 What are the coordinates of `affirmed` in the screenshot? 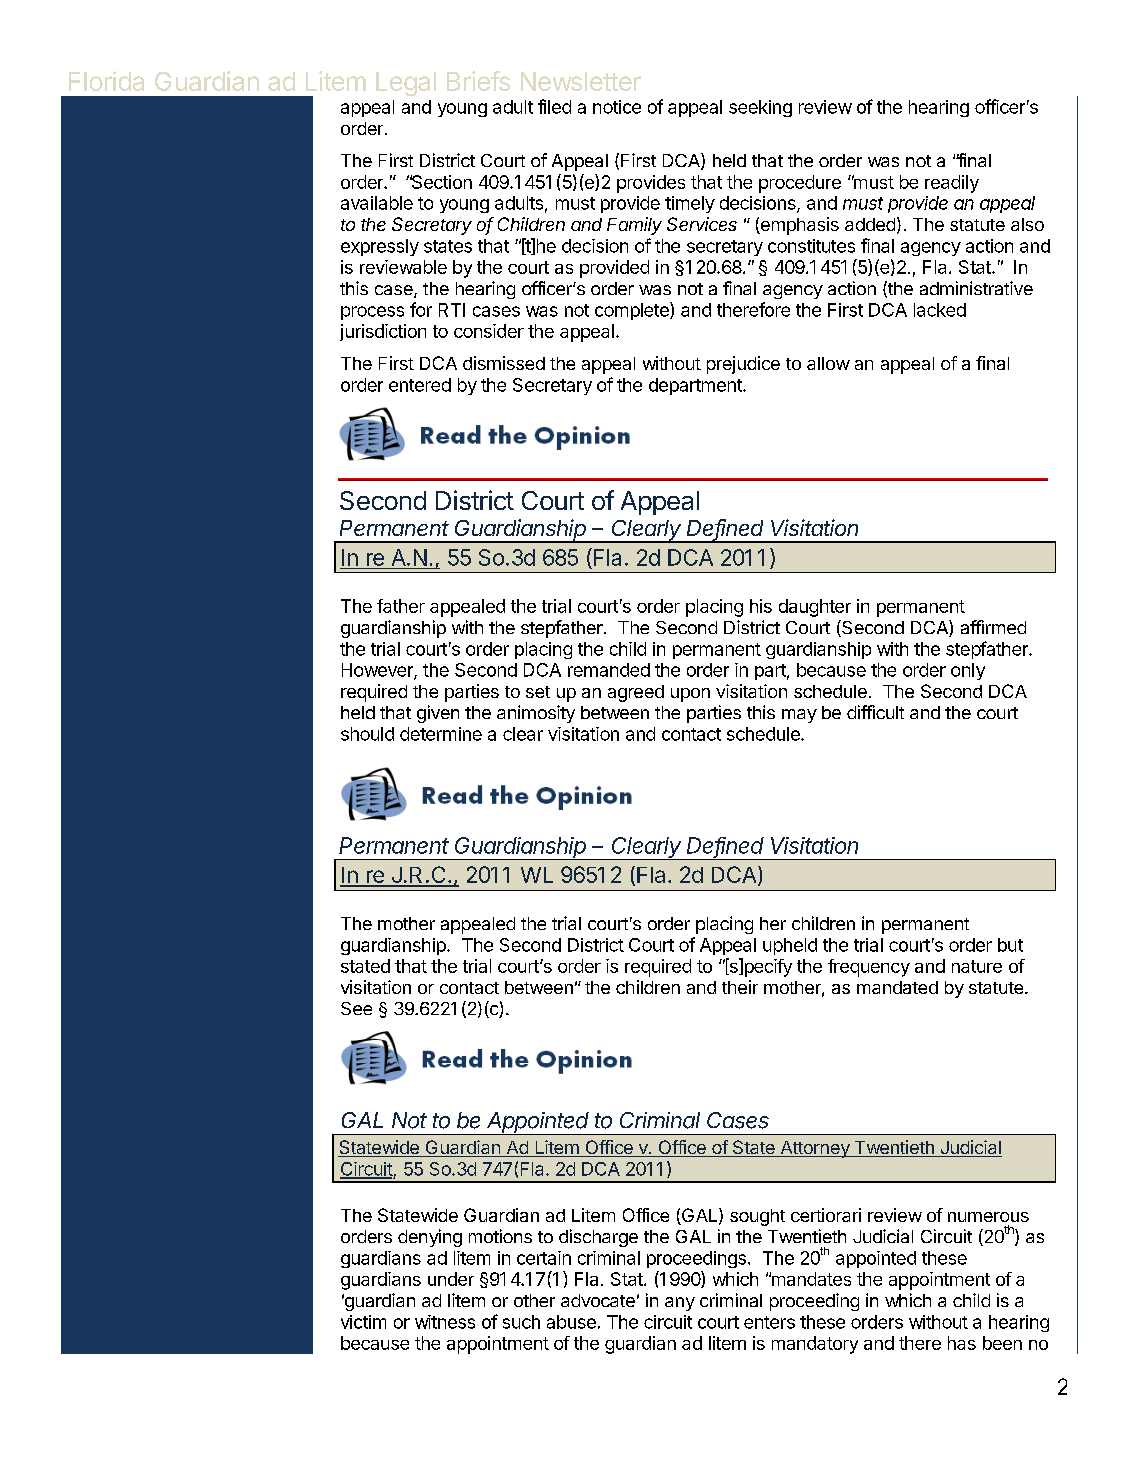 It's located at (993, 627).
